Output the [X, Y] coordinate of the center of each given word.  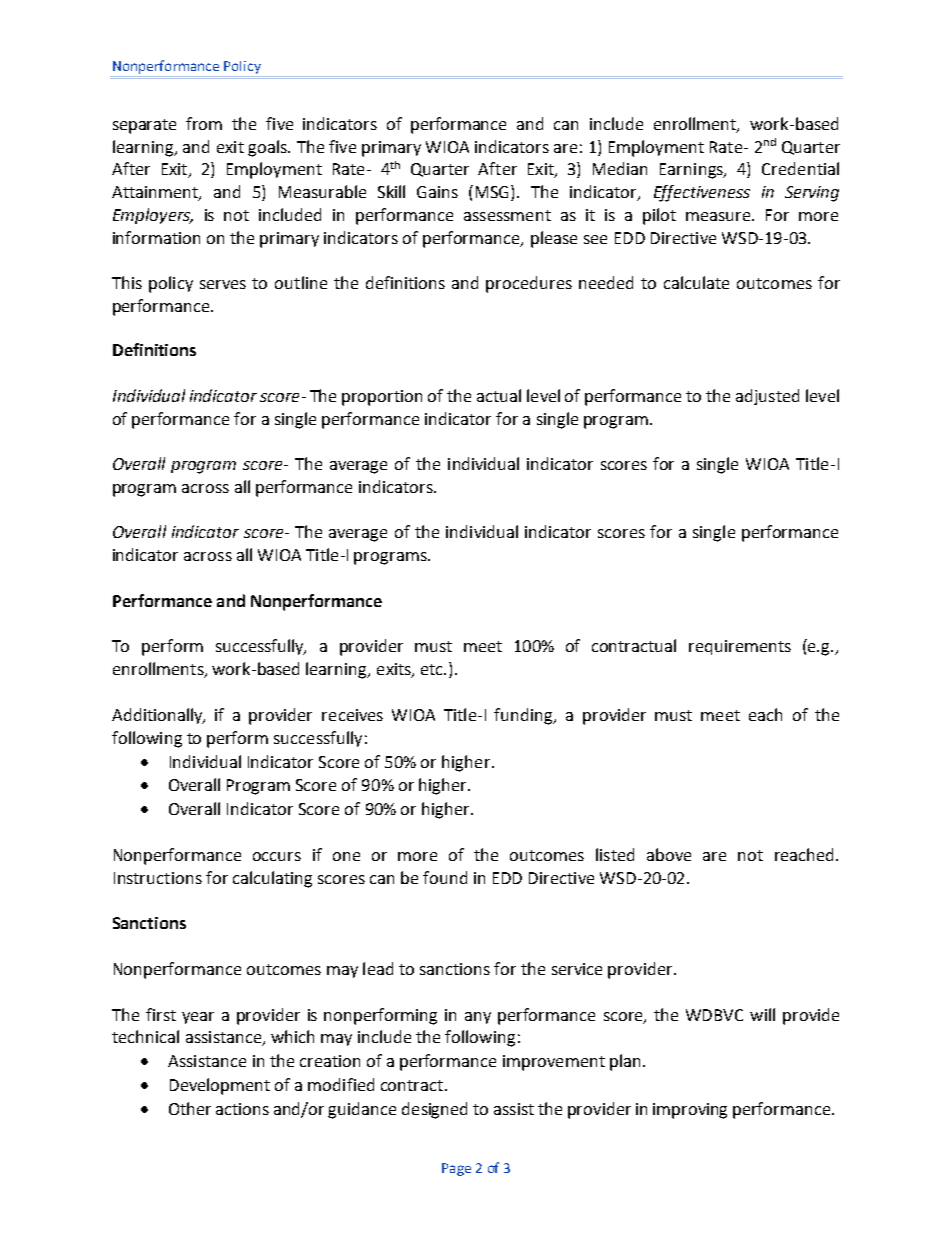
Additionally [158, 716]
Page [456, 1169]
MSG [494, 193]
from [204, 123]
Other [190, 1108]
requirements [740, 647]
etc [433, 669]
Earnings [693, 171]
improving [690, 1111]
